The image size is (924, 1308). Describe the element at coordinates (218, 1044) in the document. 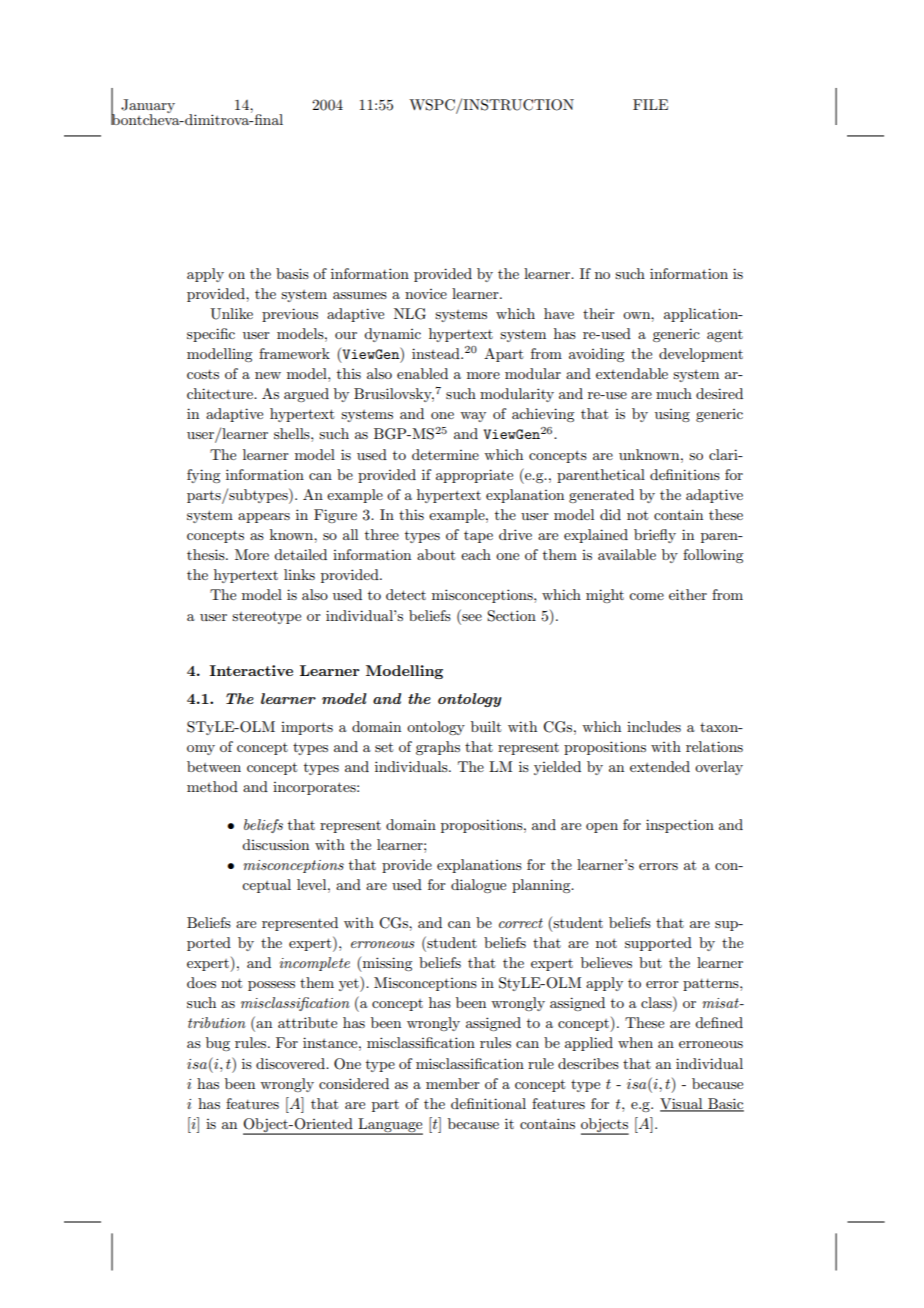

I see `bug` at that location.
